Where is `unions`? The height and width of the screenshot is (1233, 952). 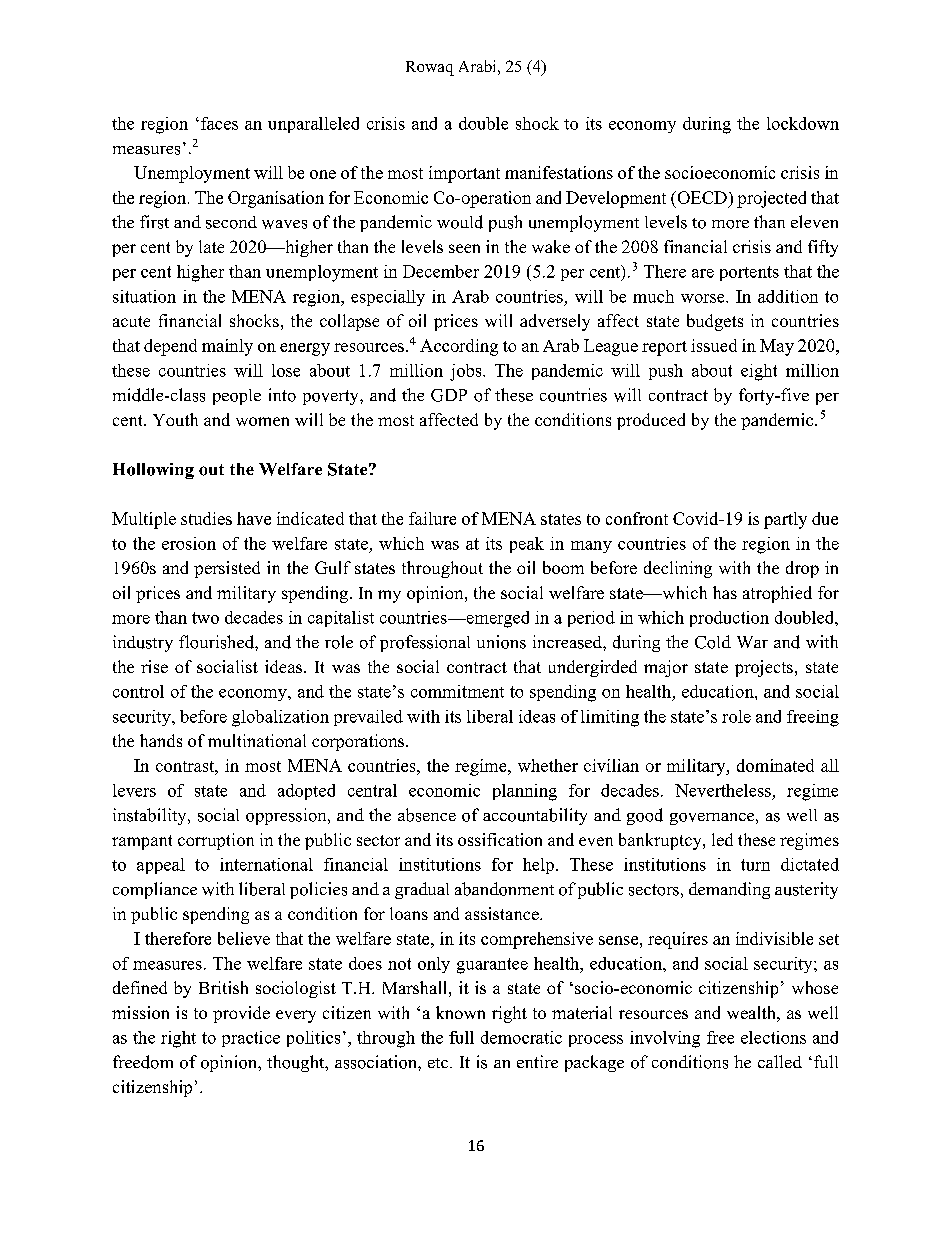
unions is located at coordinates (501, 642).
